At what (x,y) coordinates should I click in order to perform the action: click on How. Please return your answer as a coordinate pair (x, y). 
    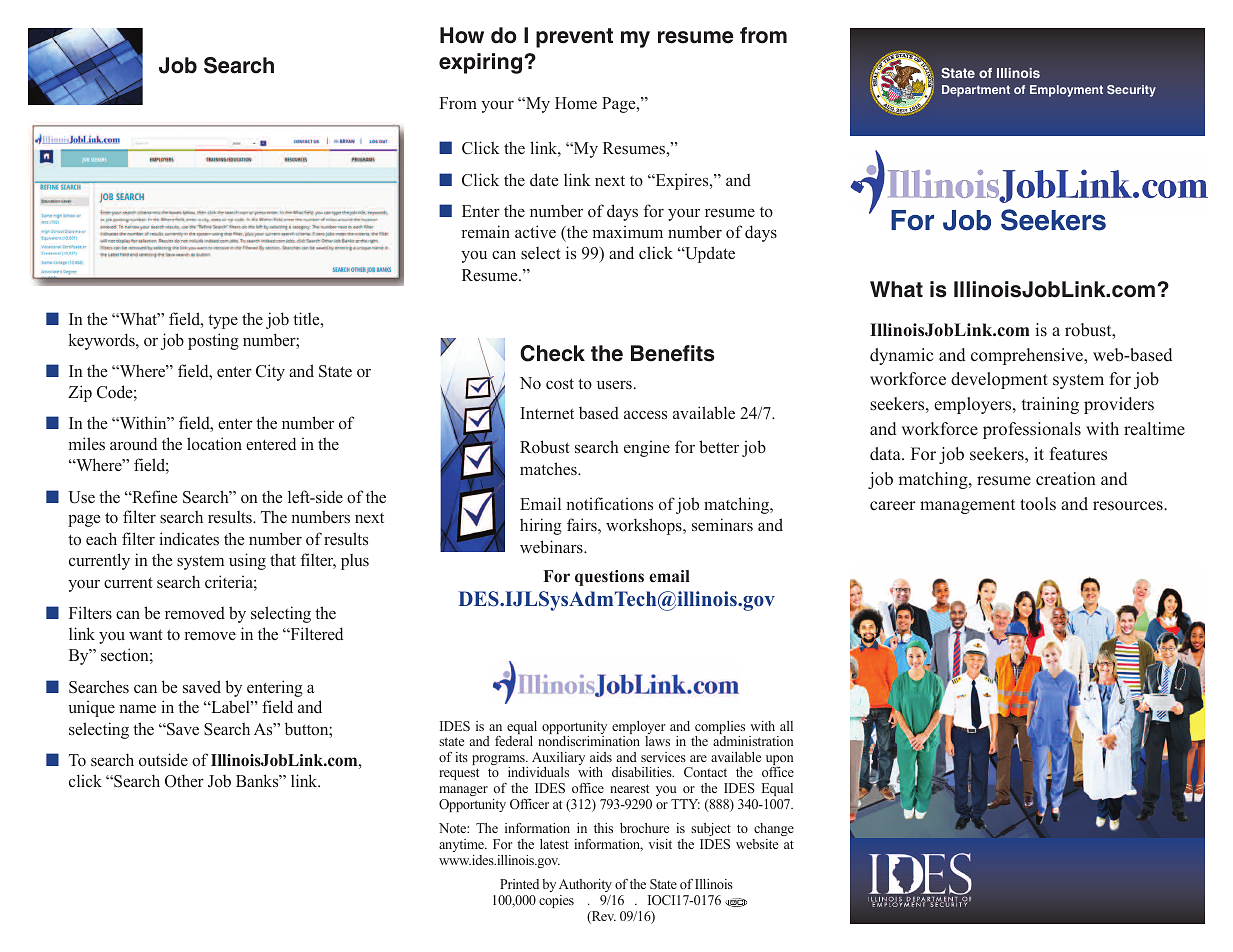
    Looking at the image, I should click on (462, 35).
